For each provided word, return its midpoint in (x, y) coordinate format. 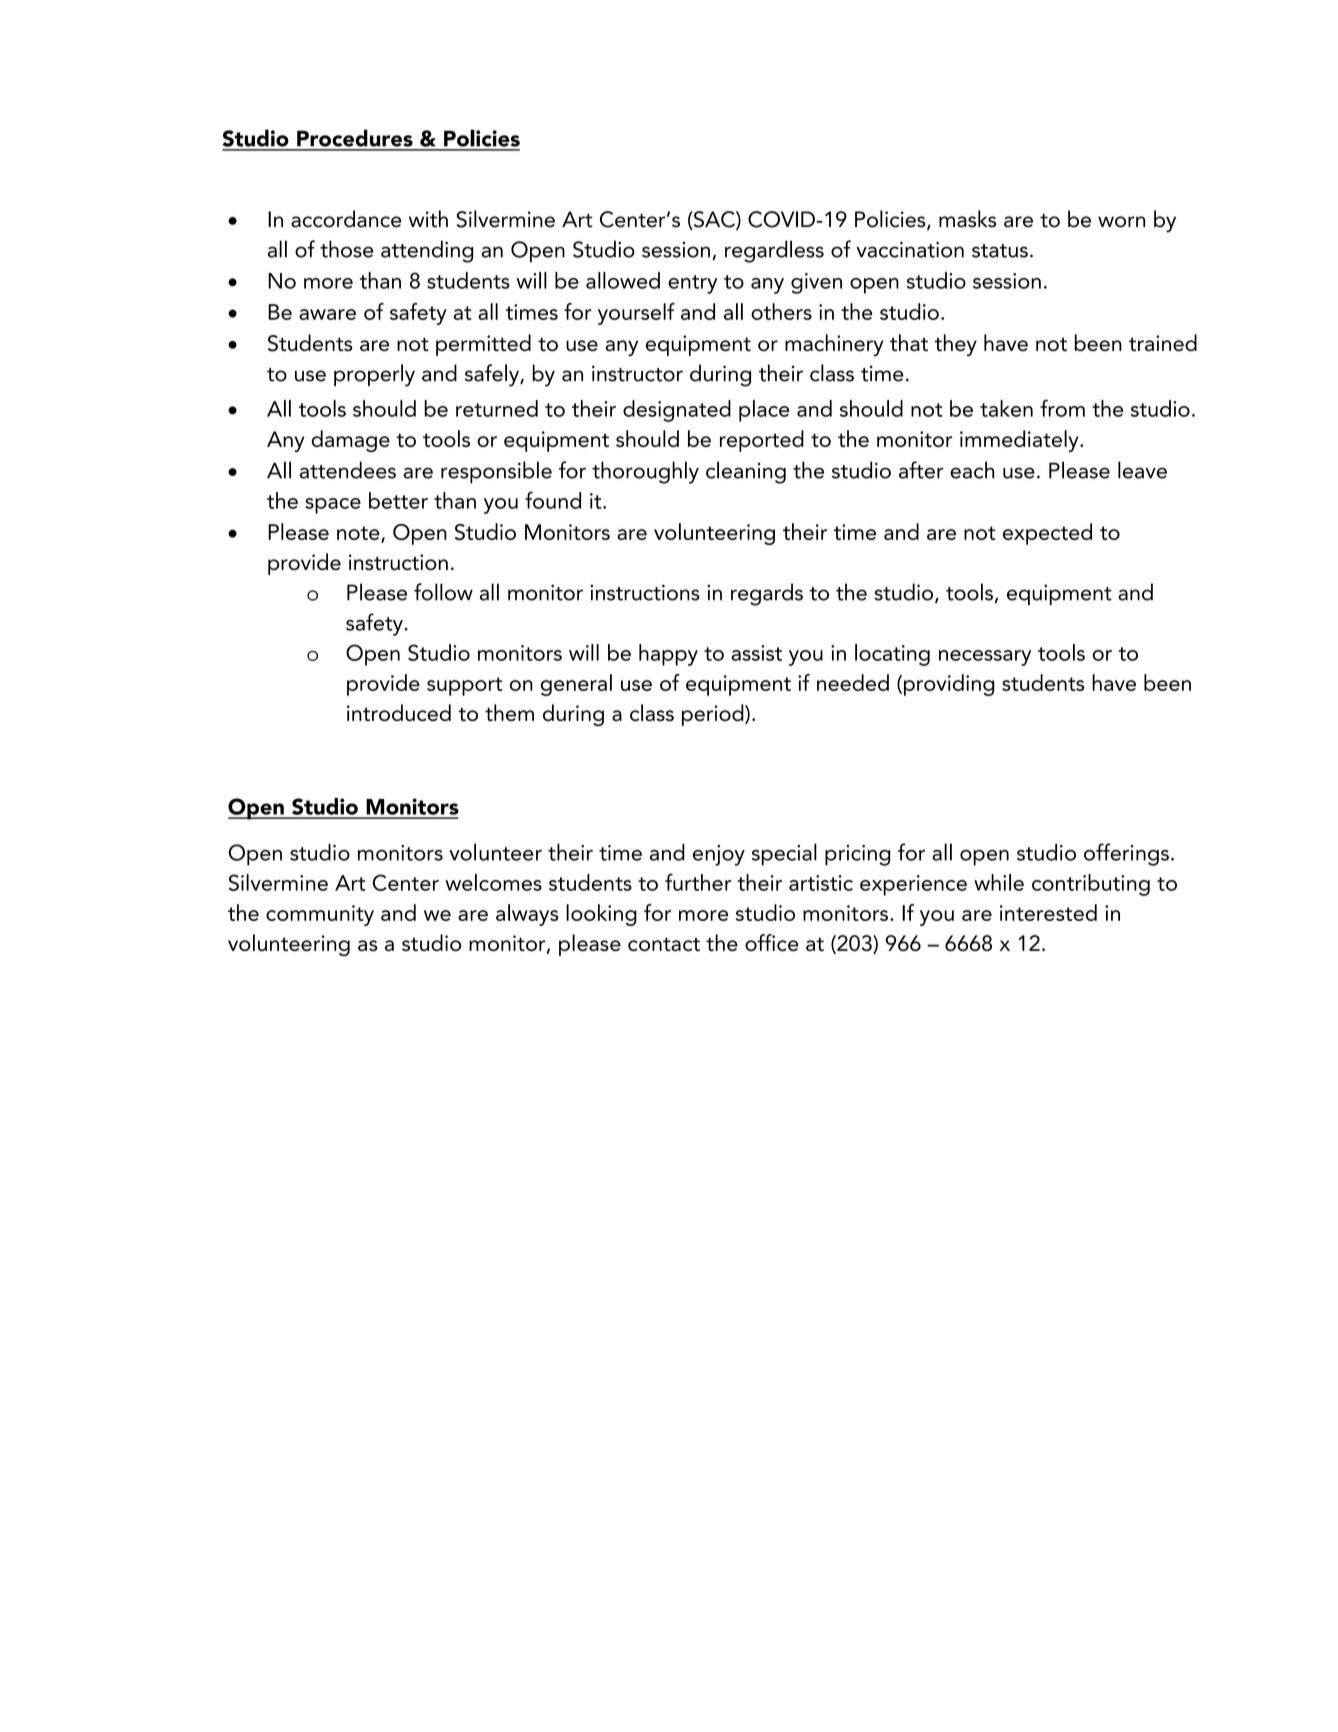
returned (497, 408)
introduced (399, 712)
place (764, 411)
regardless (774, 251)
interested (1048, 912)
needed (853, 682)
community (320, 915)
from (1062, 408)
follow (443, 592)
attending (427, 251)
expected (1047, 534)
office (772, 942)
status (1000, 251)
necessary (985, 658)
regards (767, 594)
